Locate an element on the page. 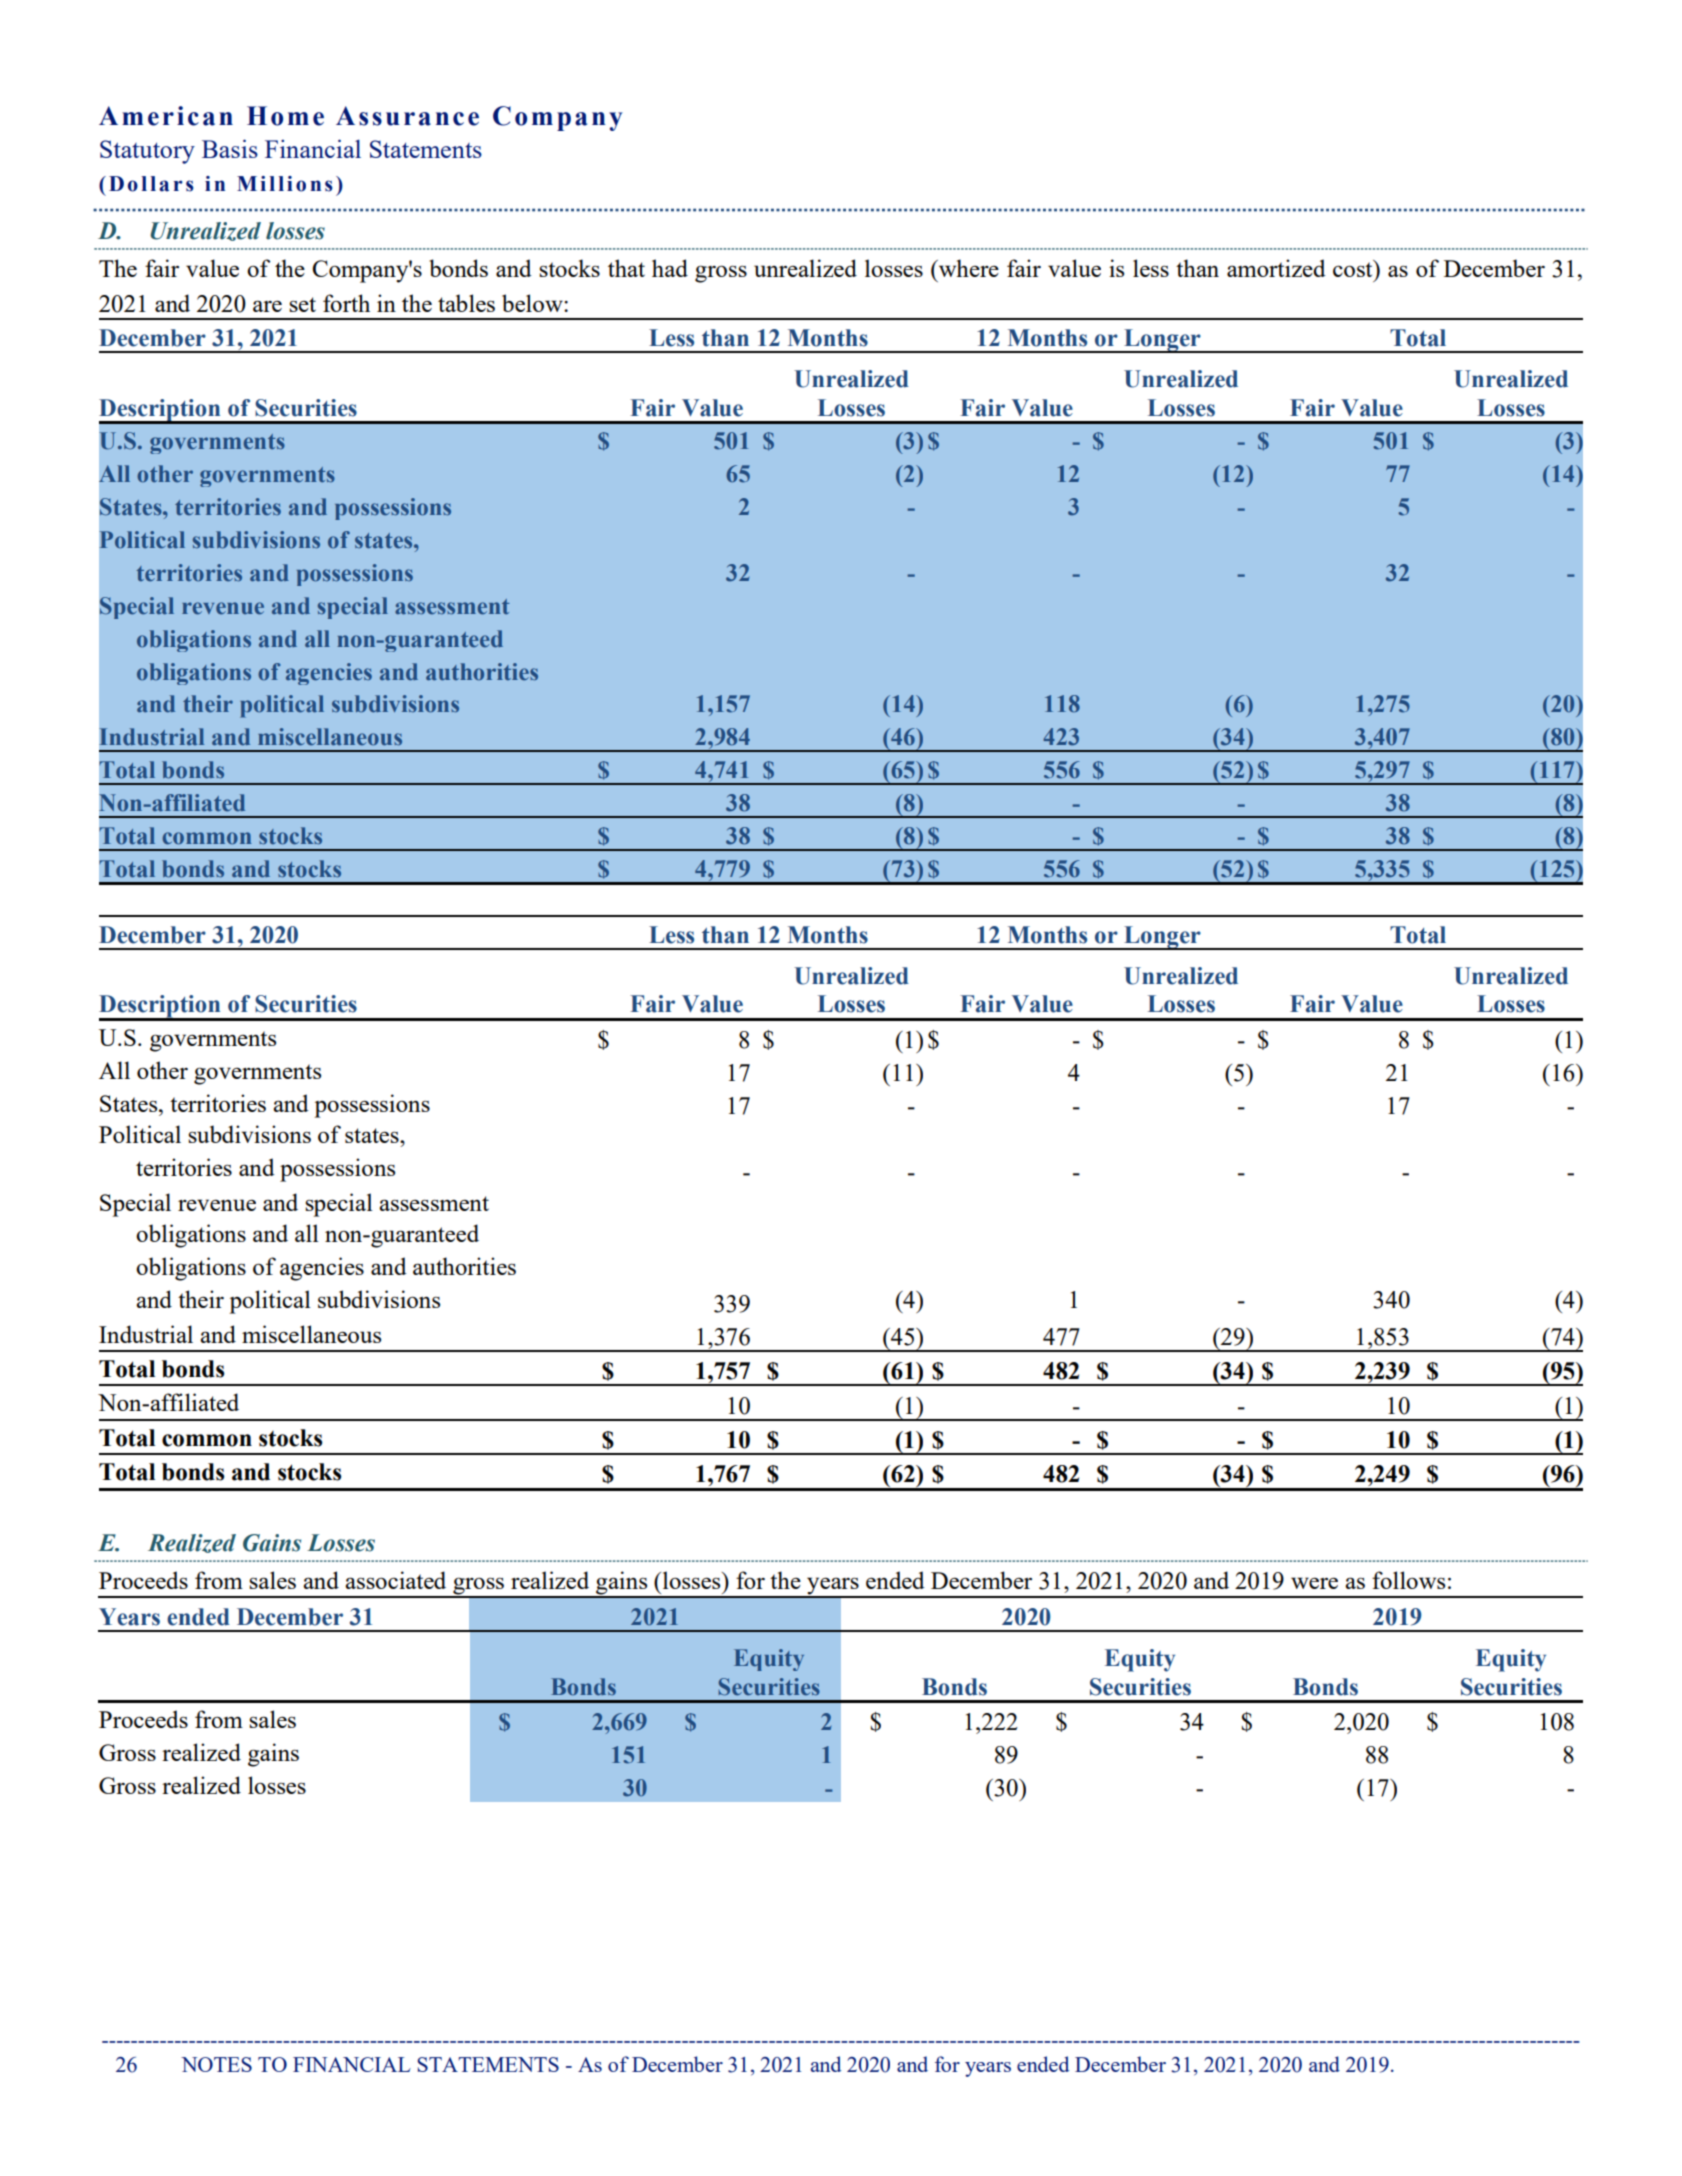 The image size is (1682, 2176). associated is located at coordinates (395, 1580).
